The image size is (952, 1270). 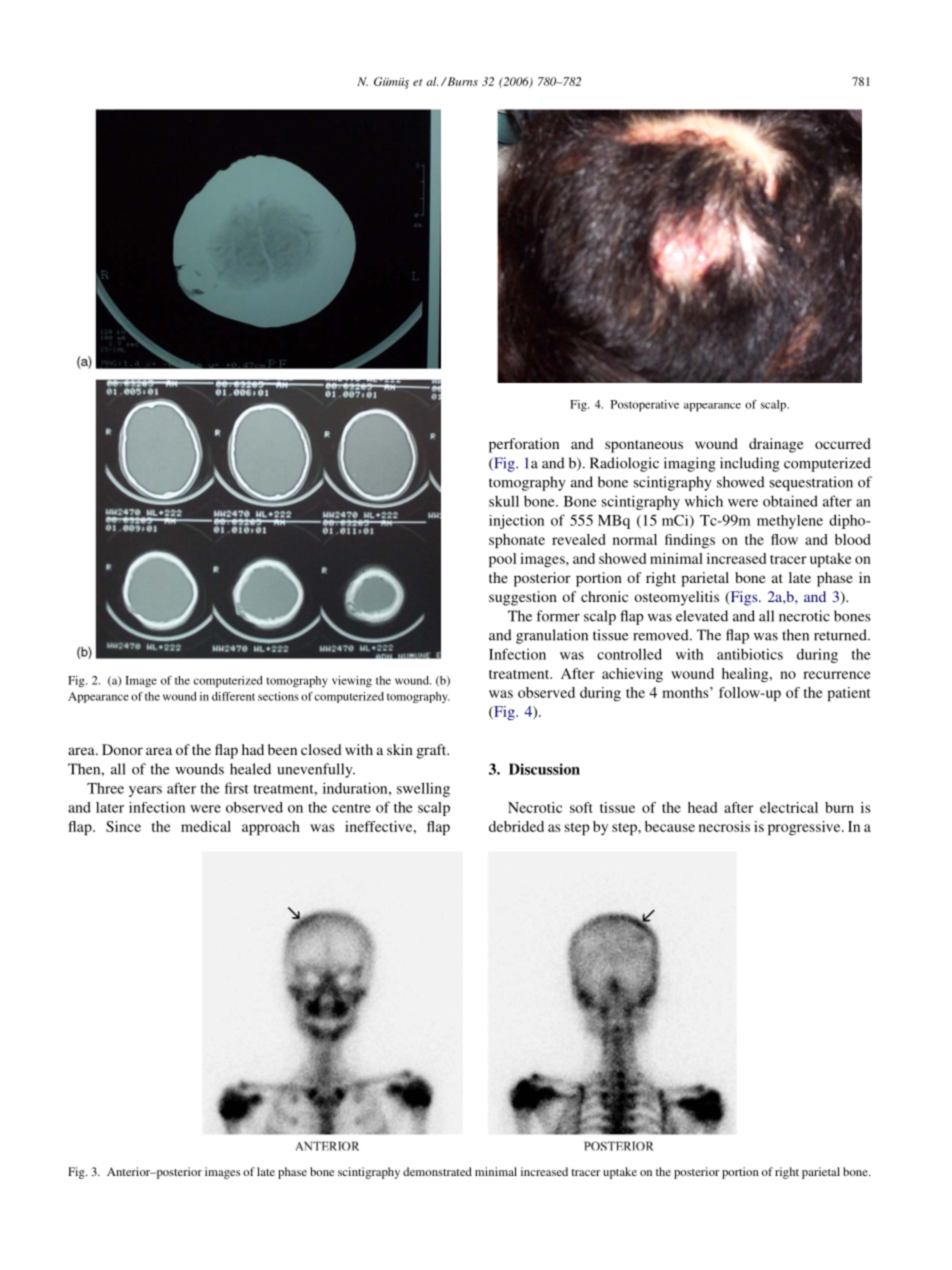 I want to click on progressive, so click(x=805, y=828).
